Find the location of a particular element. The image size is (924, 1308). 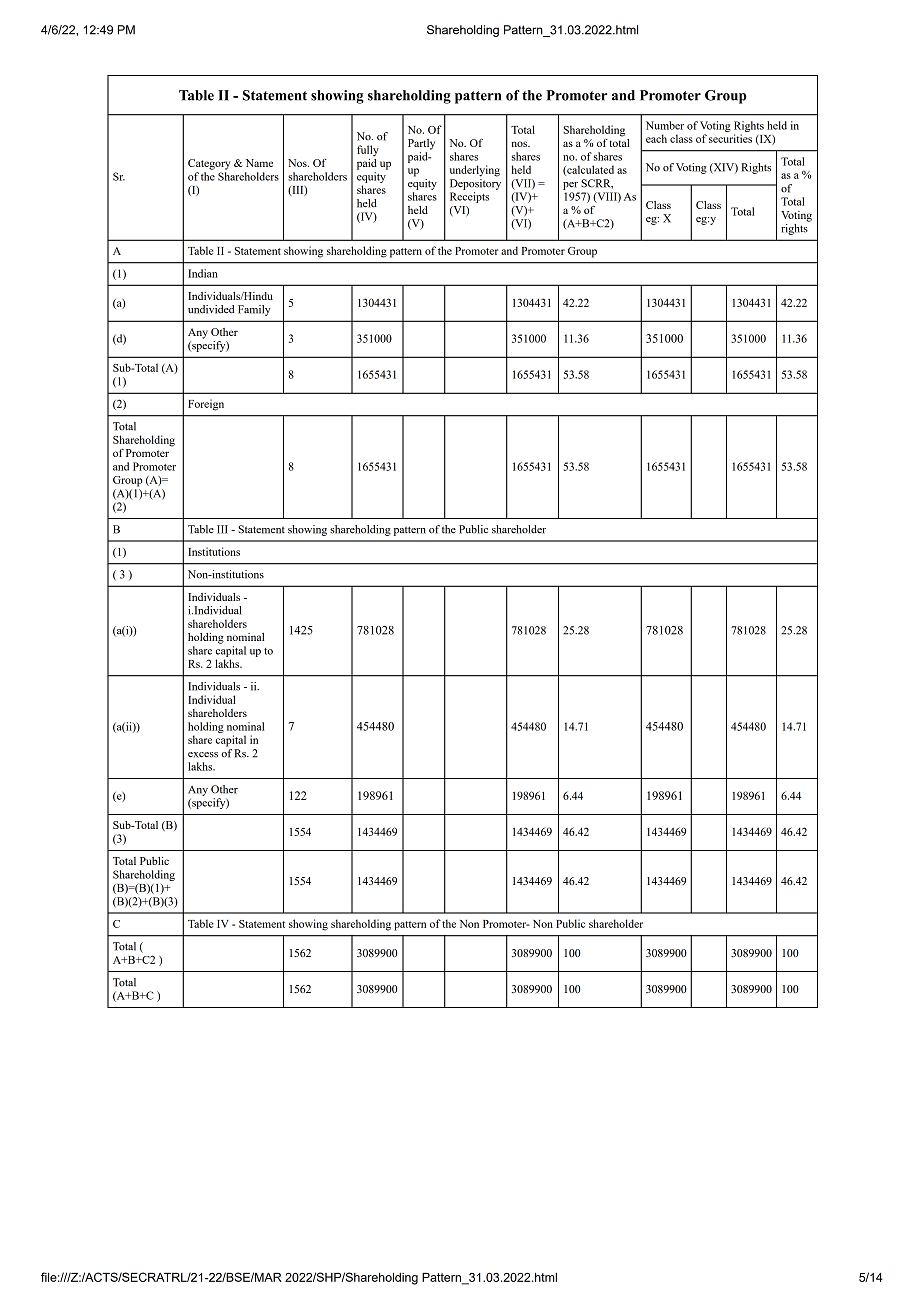

Receipts is located at coordinates (469, 197).
